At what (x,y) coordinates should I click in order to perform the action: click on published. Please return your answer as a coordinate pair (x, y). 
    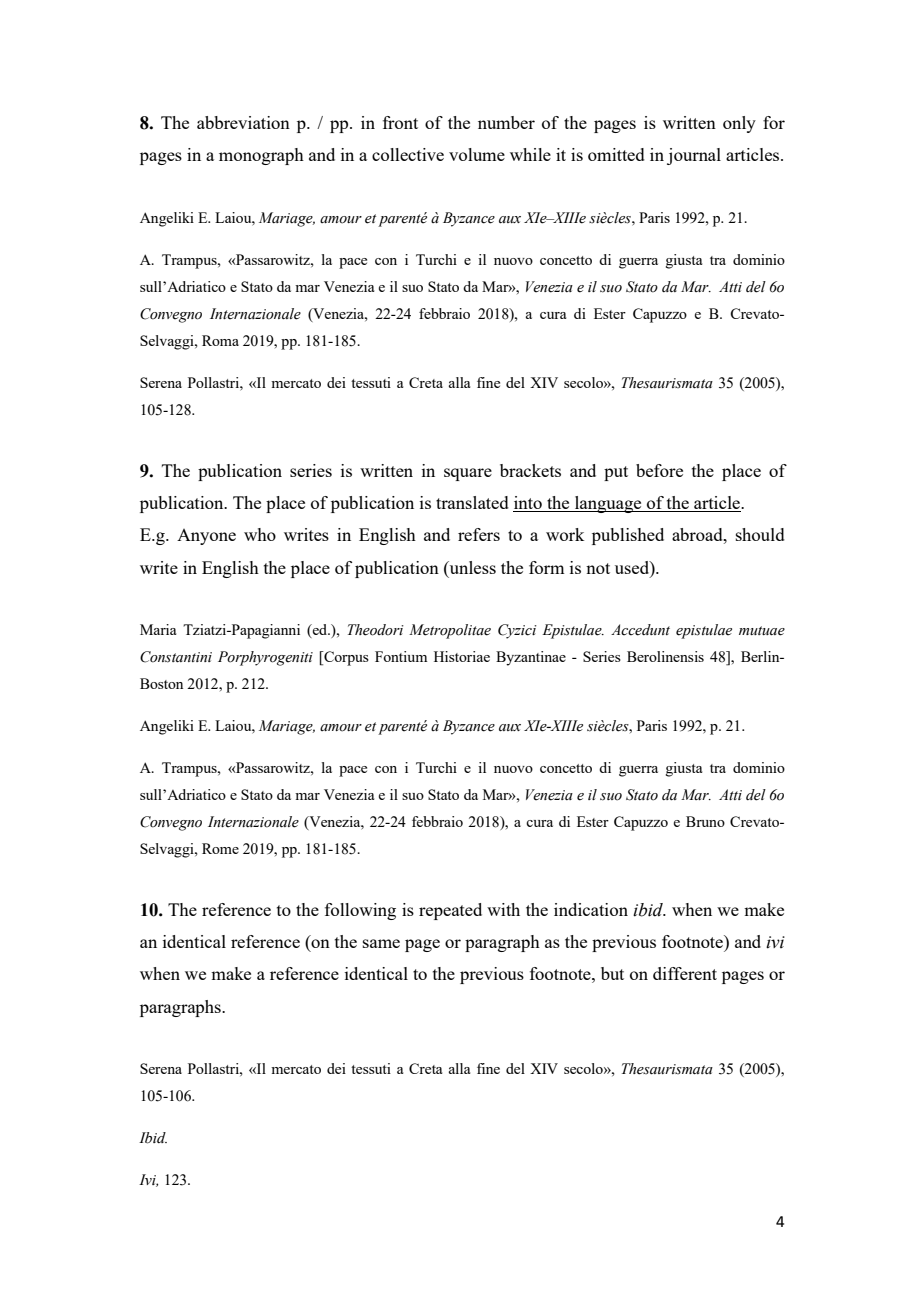
    Looking at the image, I should click on (628, 536).
